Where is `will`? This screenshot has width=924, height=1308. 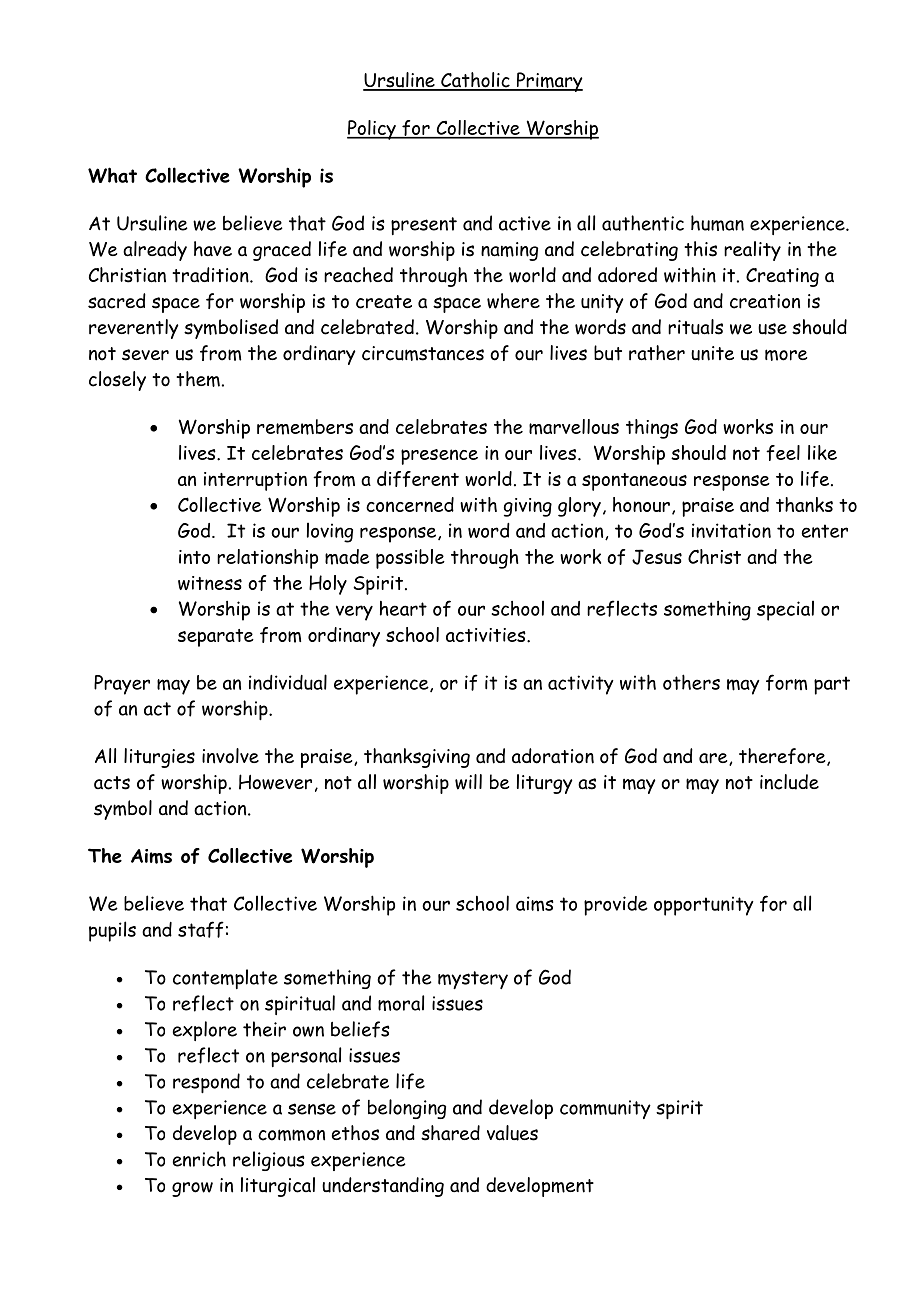
will is located at coordinates (468, 782).
